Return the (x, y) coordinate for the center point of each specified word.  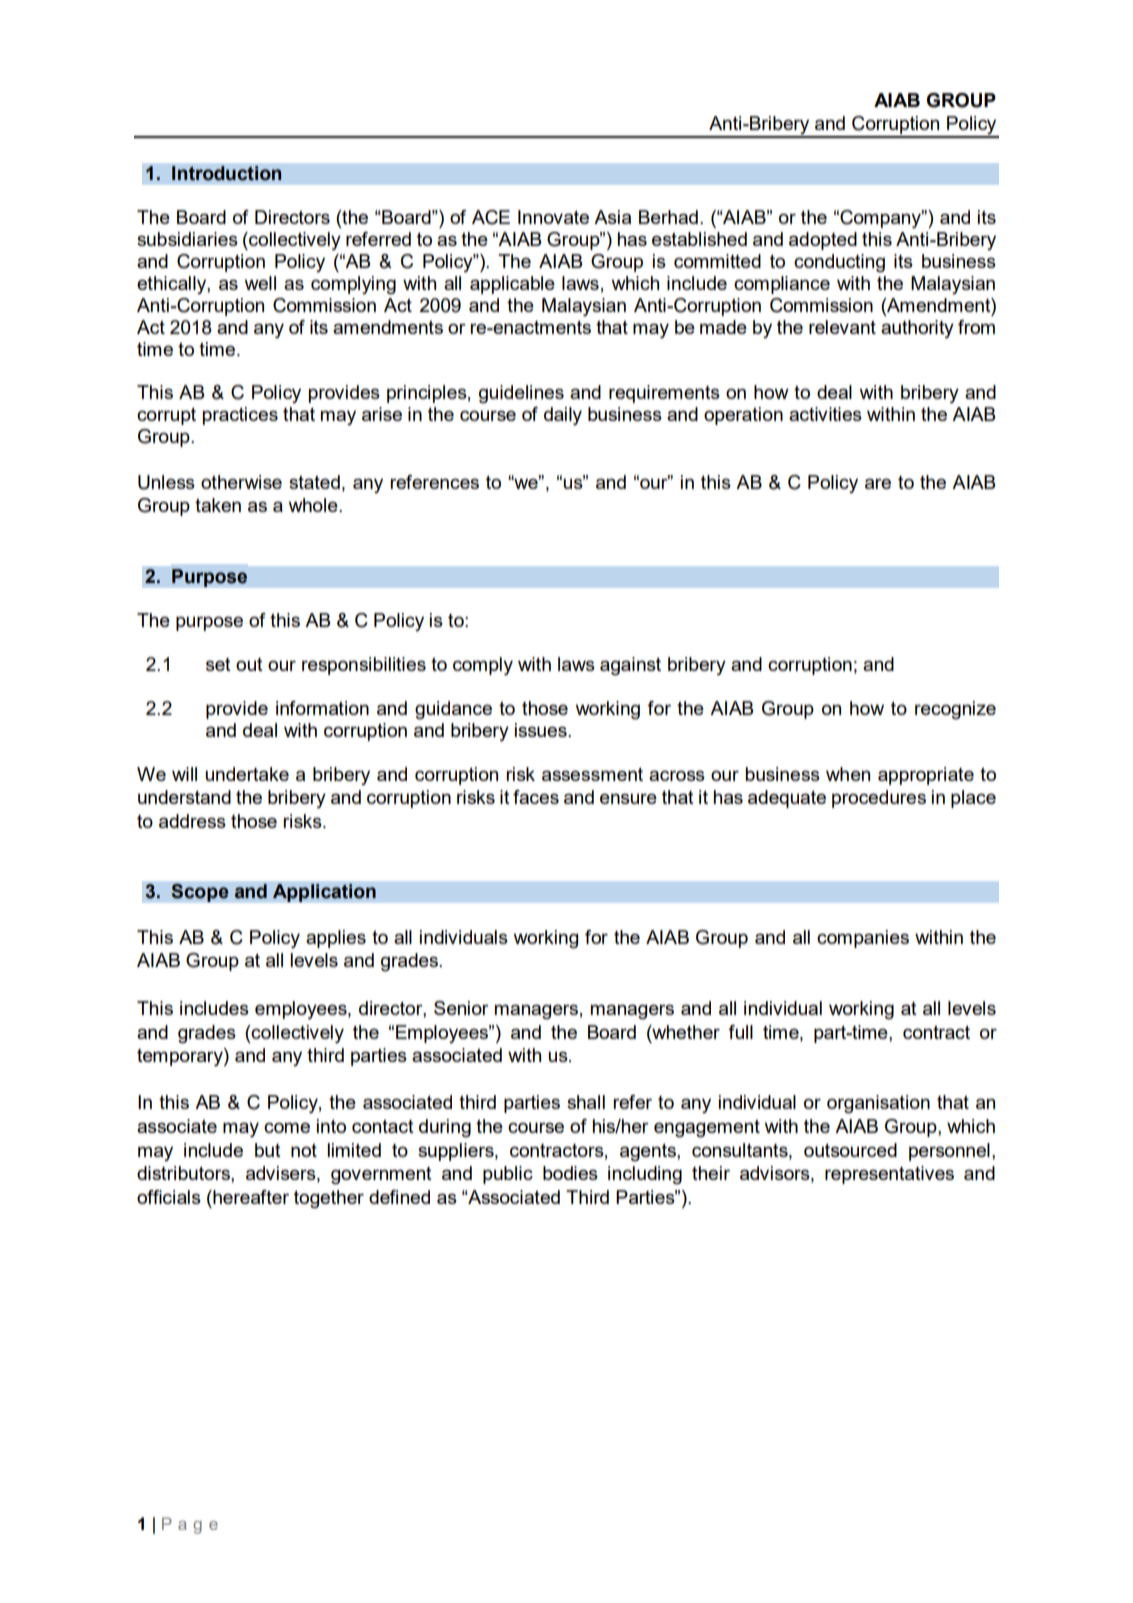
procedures (879, 799)
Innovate (553, 217)
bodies (570, 1173)
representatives (889, 1175)
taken (218, 505)
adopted (823, 241)
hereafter (250, 1197)
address (192, 821)
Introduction (226, 173)
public (508, 1175)
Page (190, 1525)
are (878, 483)
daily (563, 416)
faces (536, 797)
